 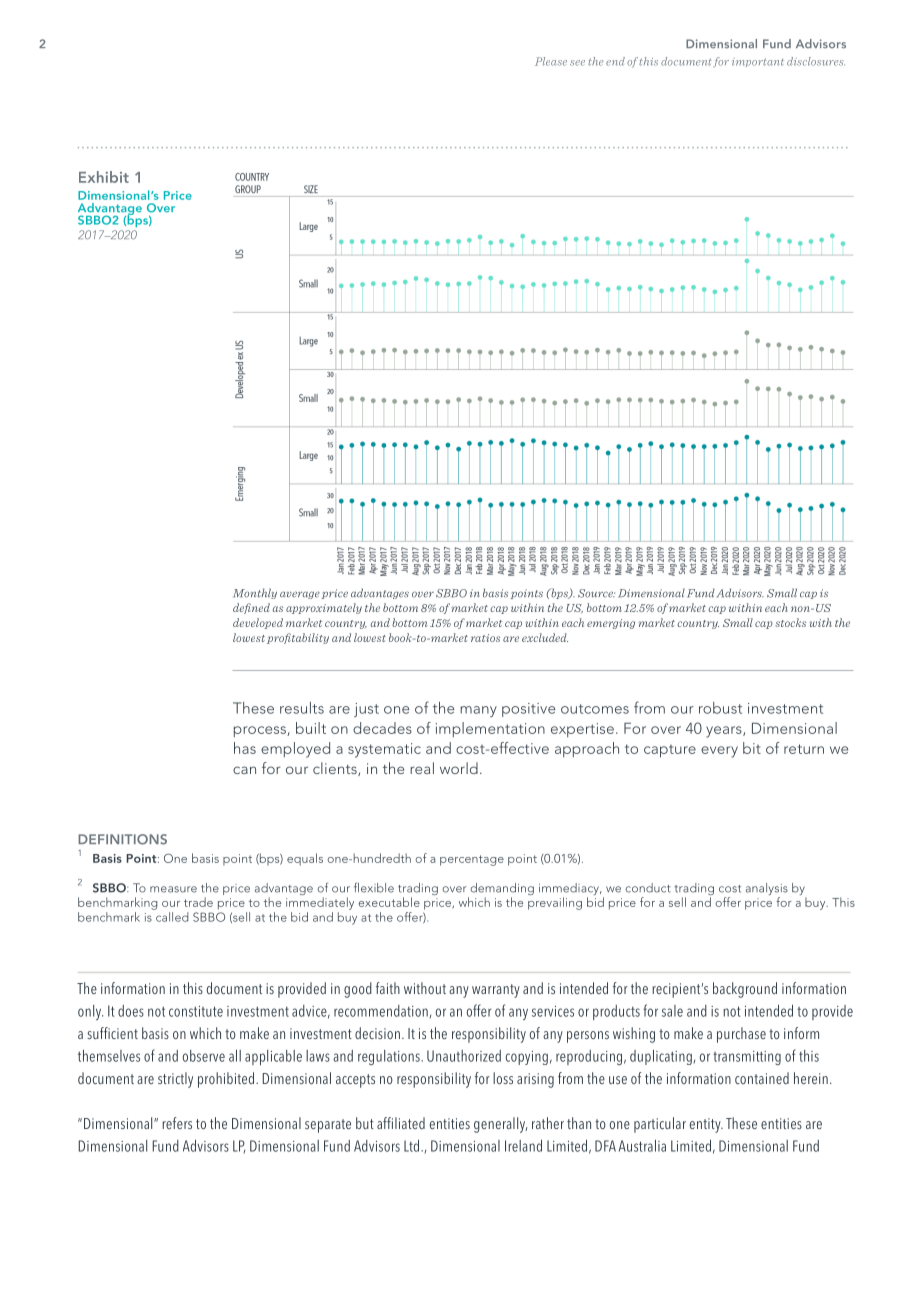 I want to click on ratios, so click(x=485, y=638).
